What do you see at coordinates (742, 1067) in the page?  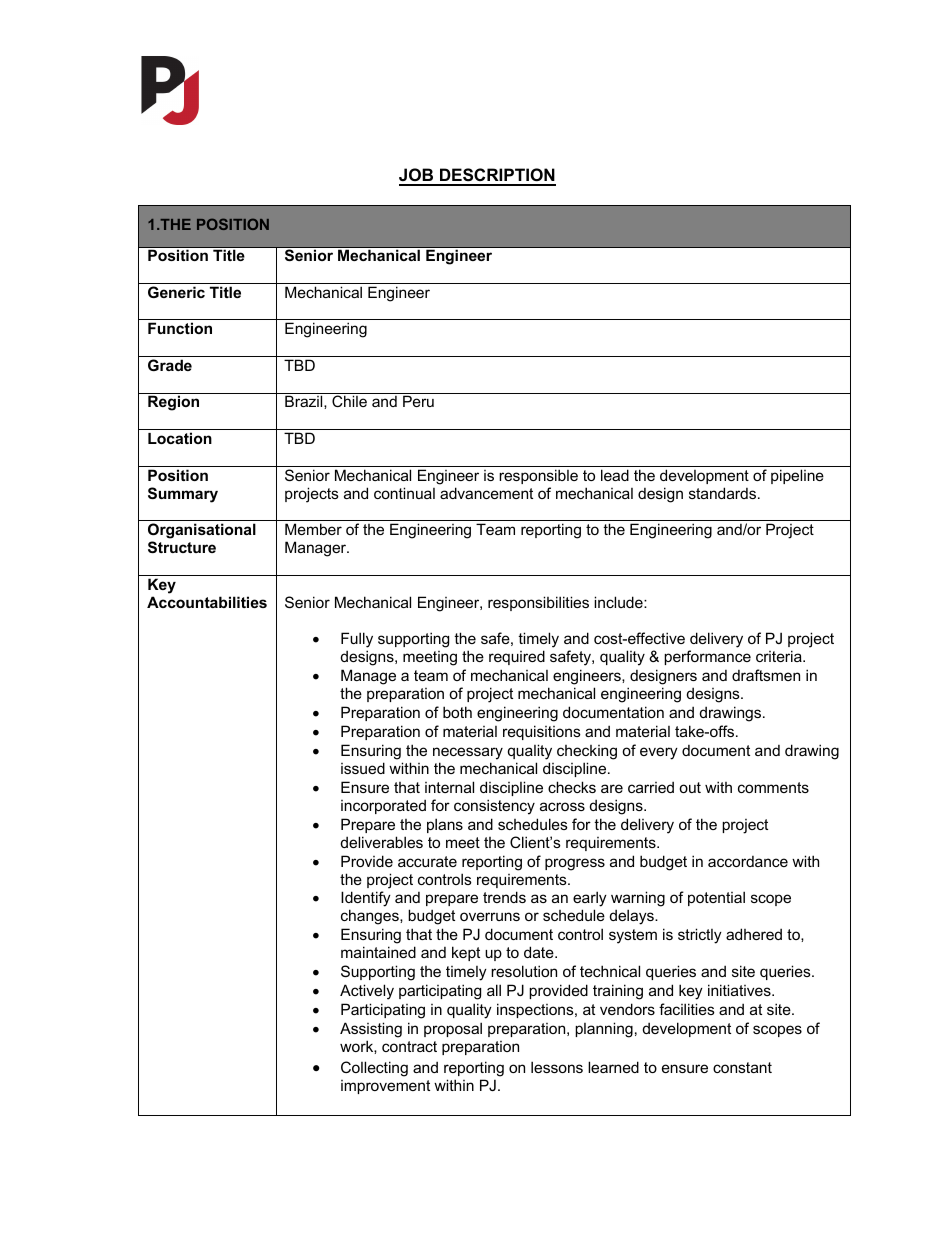 I see `constant` at bounding box center [742, 1067].
